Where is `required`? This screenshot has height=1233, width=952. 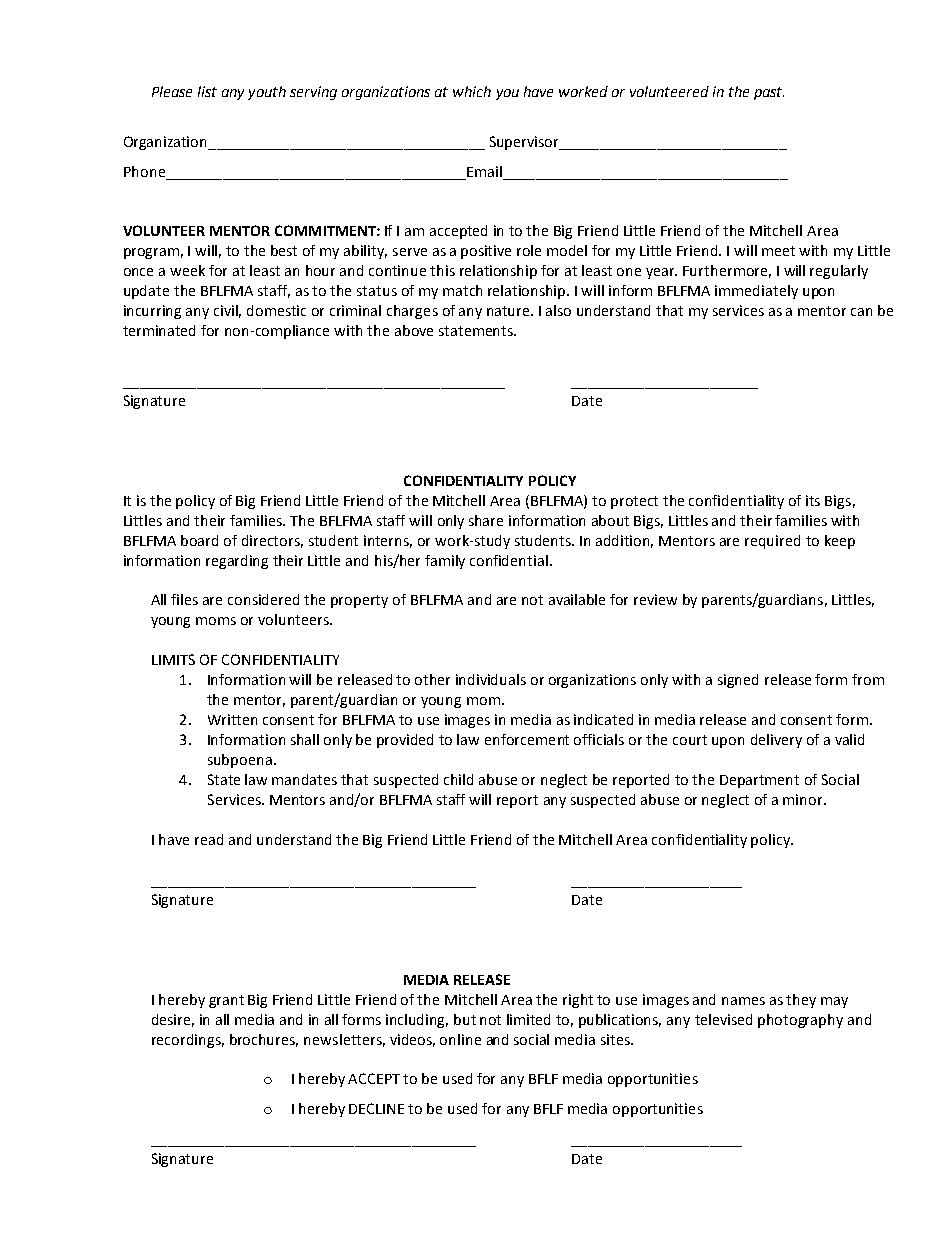 required is located at coordinates (772, 542).
